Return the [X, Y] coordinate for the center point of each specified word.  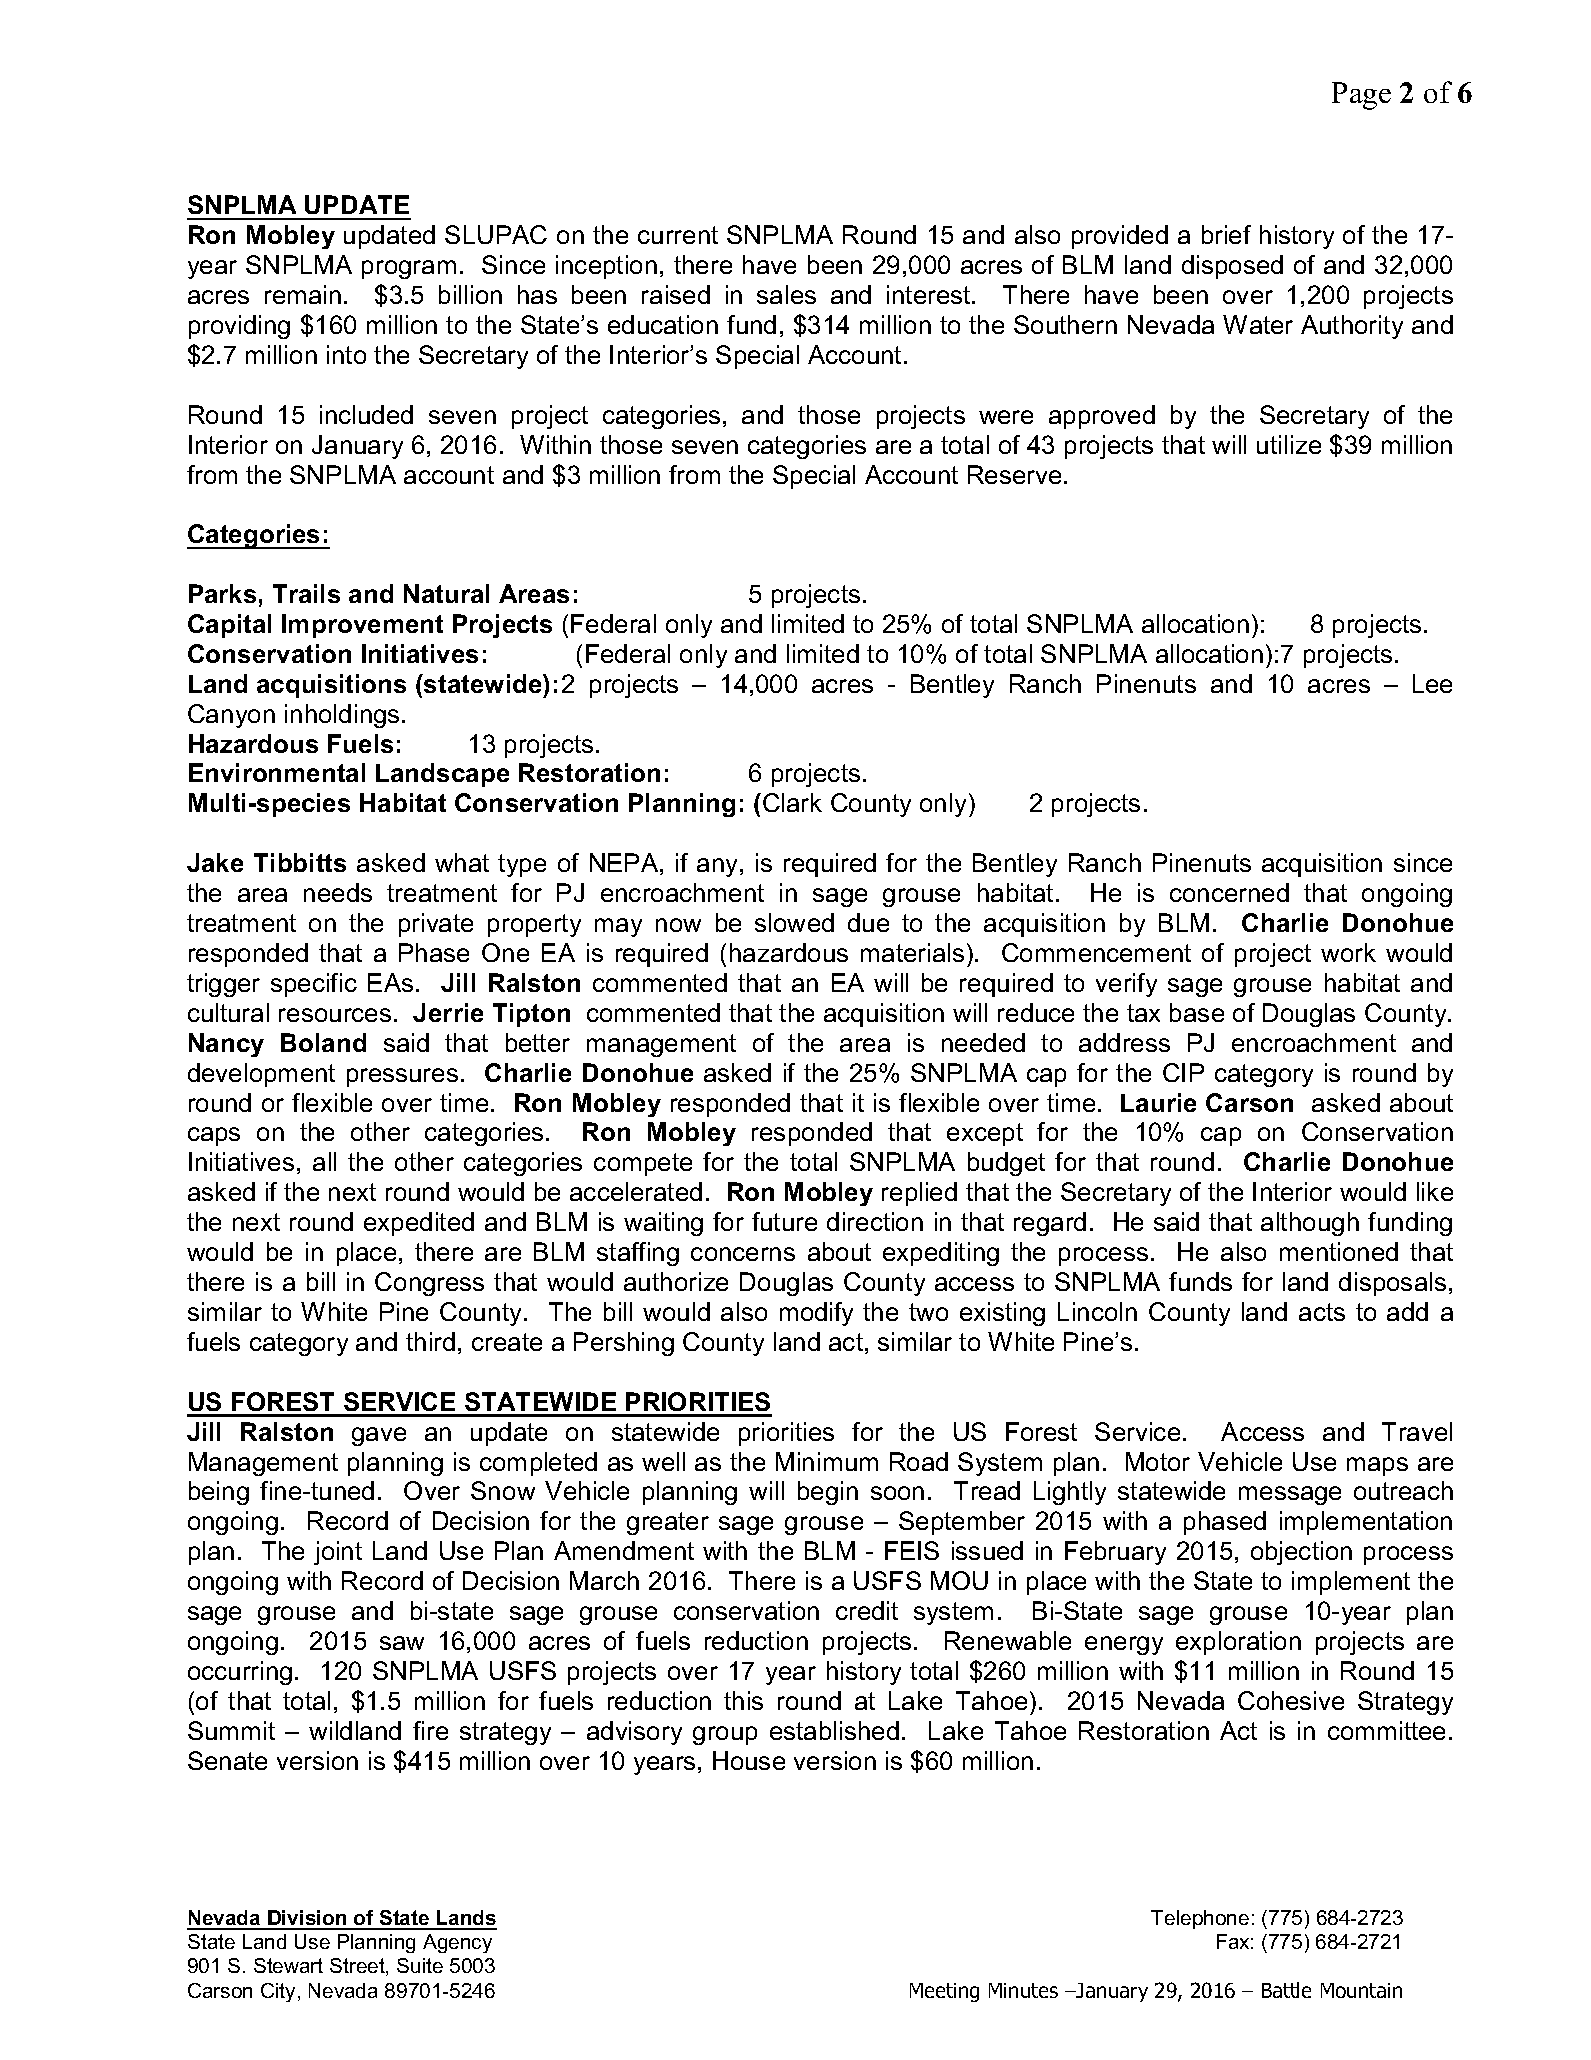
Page [1361, 96]
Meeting [944, 1992]
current [678, 235]
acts [1322, 1312]
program [409, 269]
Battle [1286, 1990]
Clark [792, 802]
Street [358, 1967]
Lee [1432, 683]
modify [816, 1314]
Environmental [277, 772]
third [430, 1341]
